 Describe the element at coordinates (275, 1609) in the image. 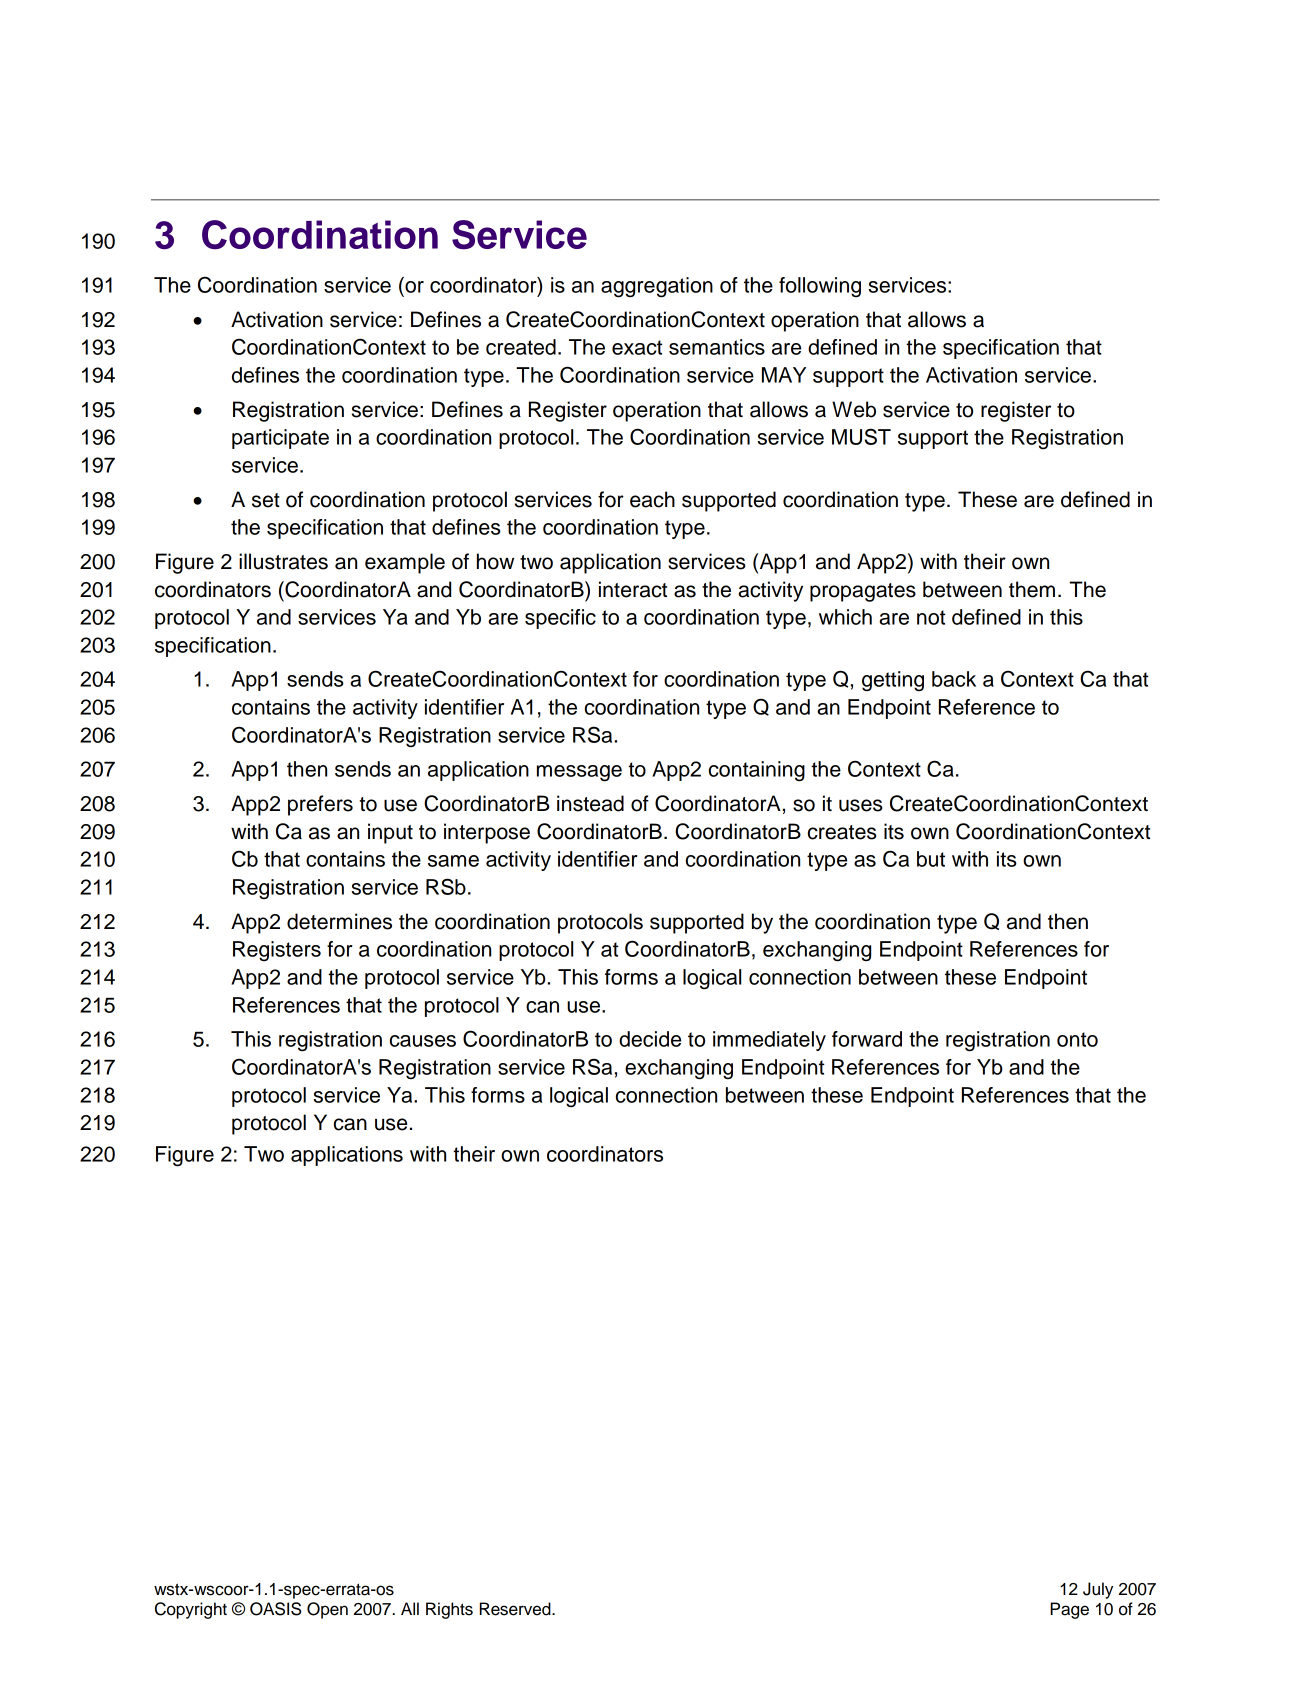

I see `OASIS` at that location.
